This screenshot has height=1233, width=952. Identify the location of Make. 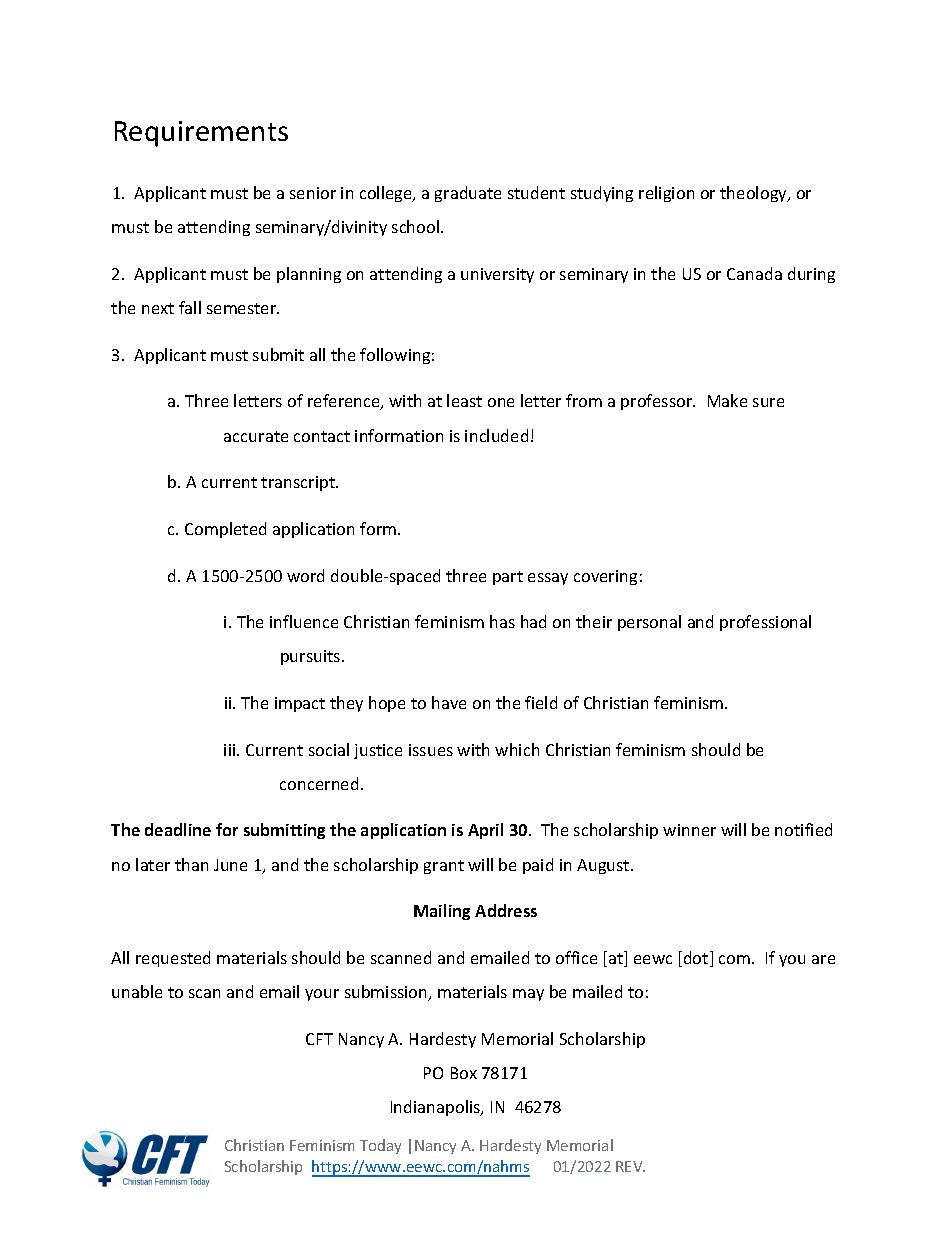
(727, 400).
